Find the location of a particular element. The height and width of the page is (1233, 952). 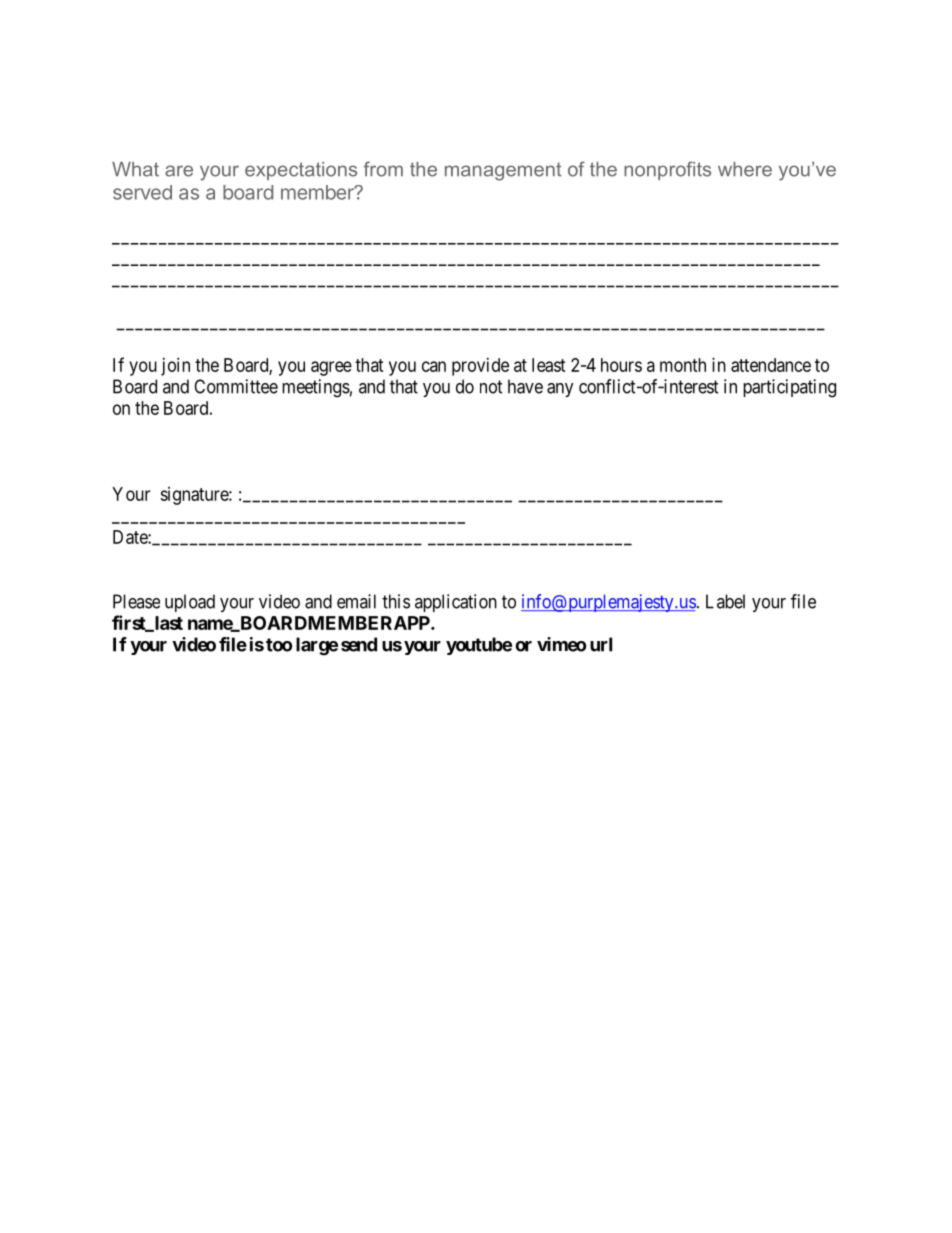

are is located at coordinates (179, 171).
